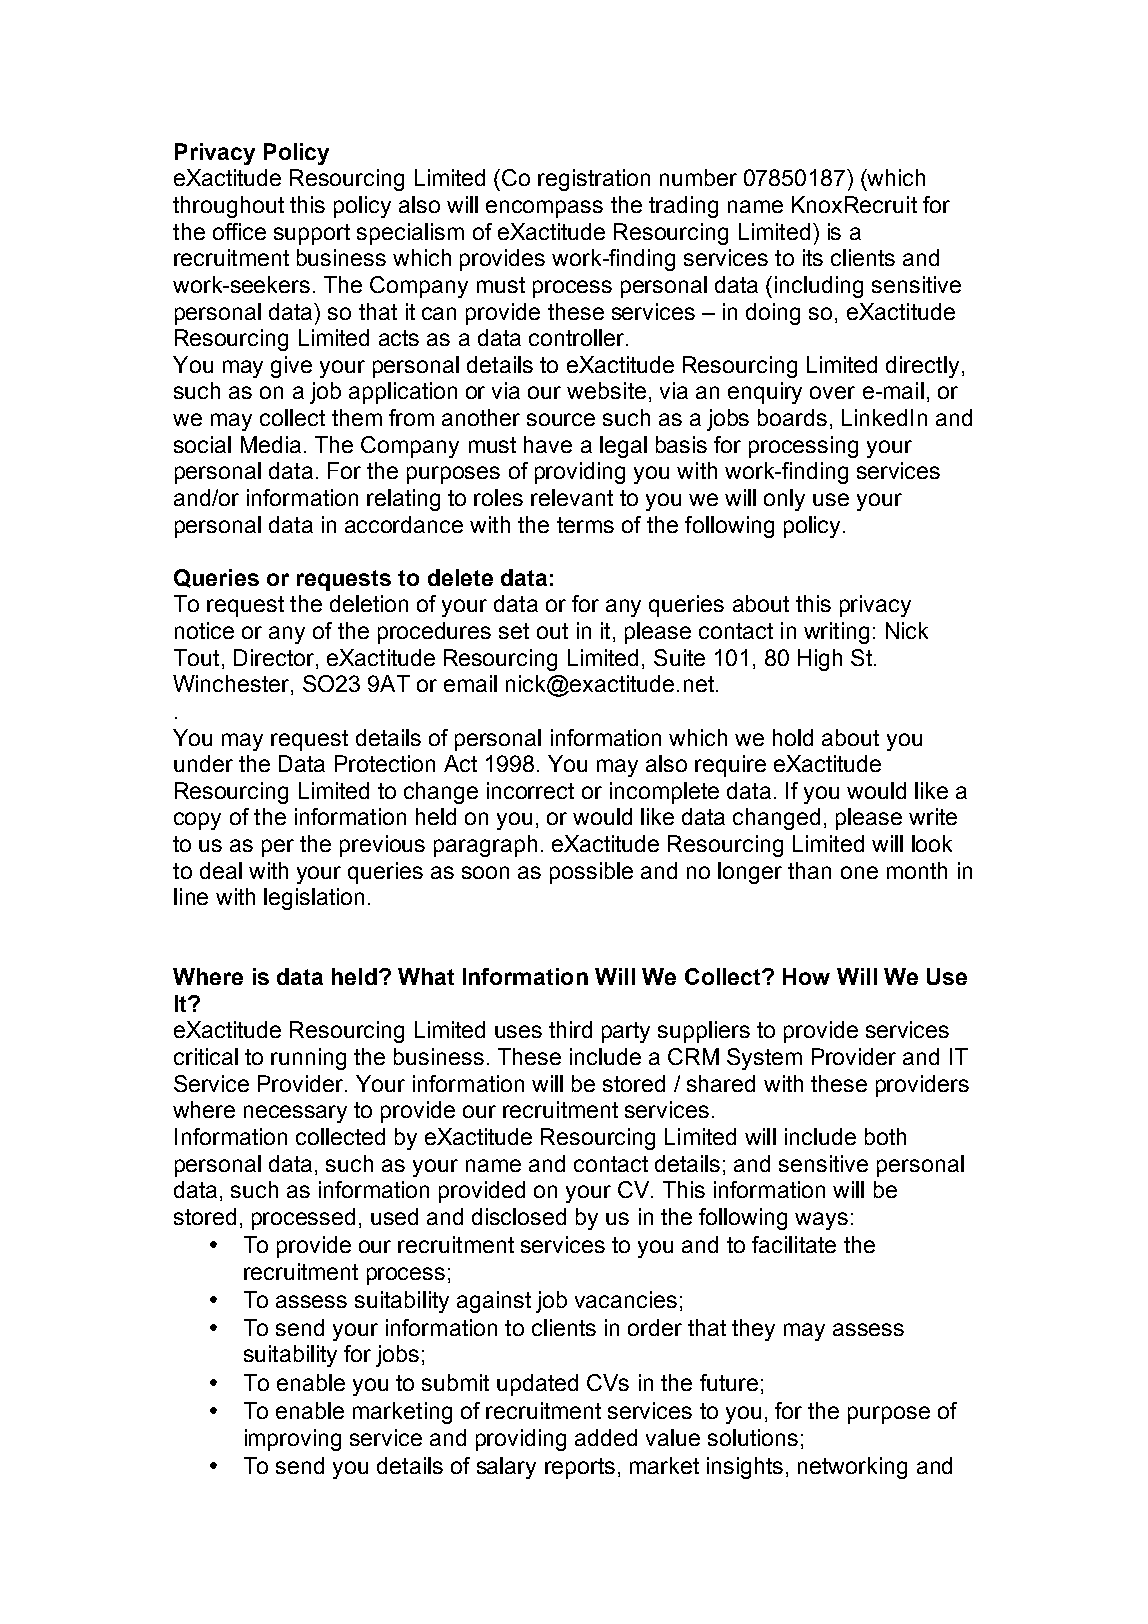 The image size is (1148, 1624). What do you see at coordinates (813, 257) in the page?
I see `its` at bounding box center [813, 257].
